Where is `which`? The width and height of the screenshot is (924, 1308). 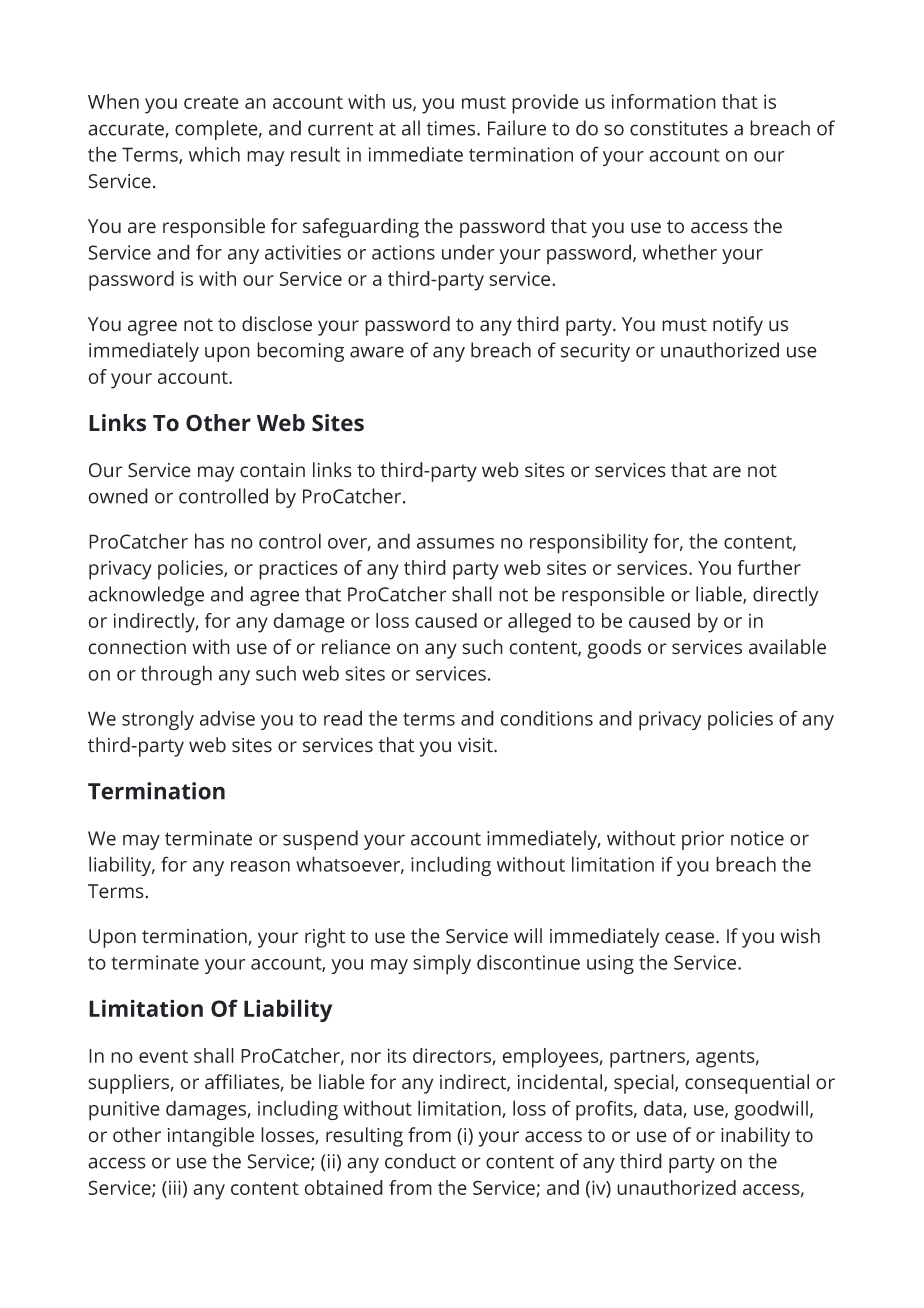
which is located at coordinates (214, 154).
